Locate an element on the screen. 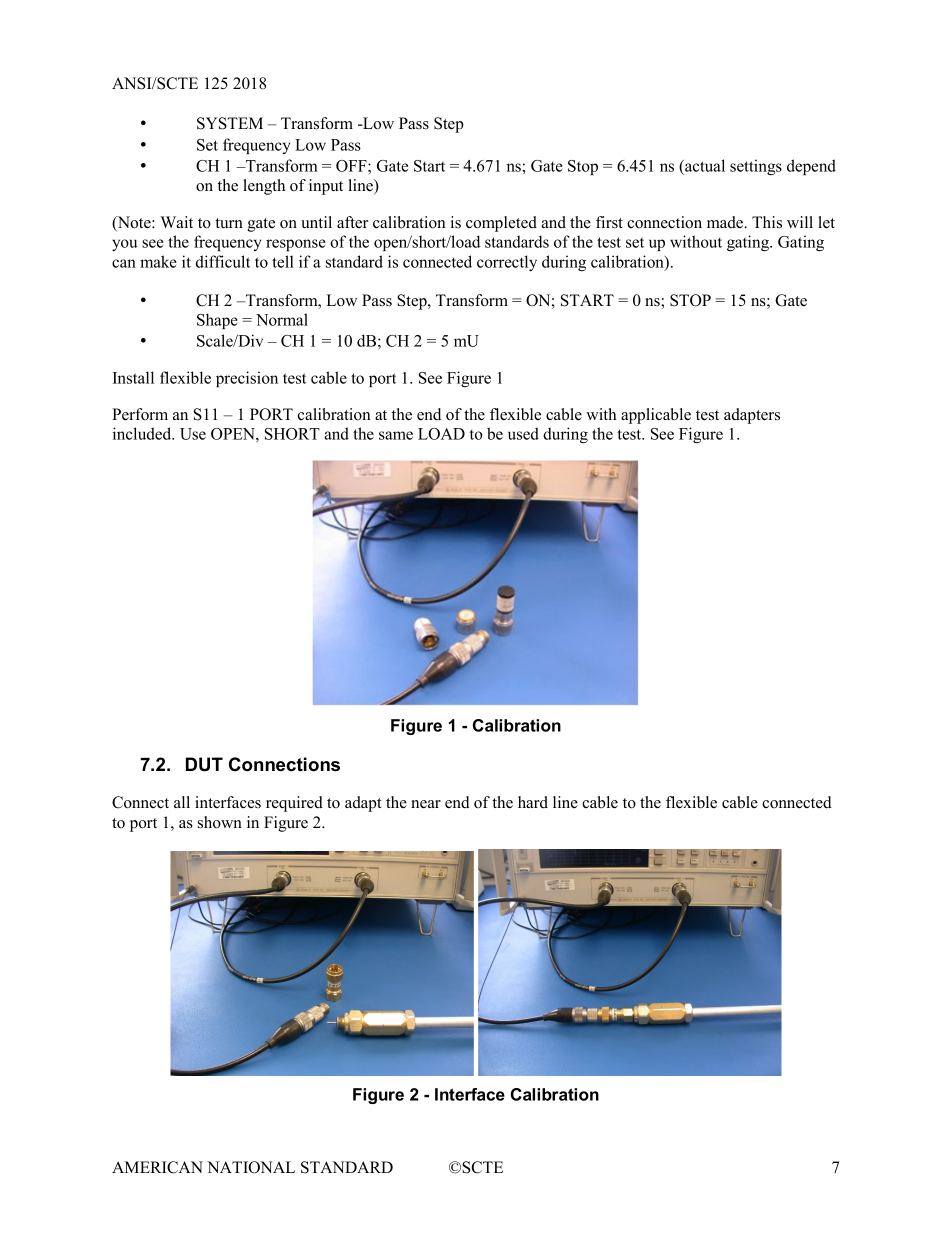  DUT is located at coordinates (204, 764).
